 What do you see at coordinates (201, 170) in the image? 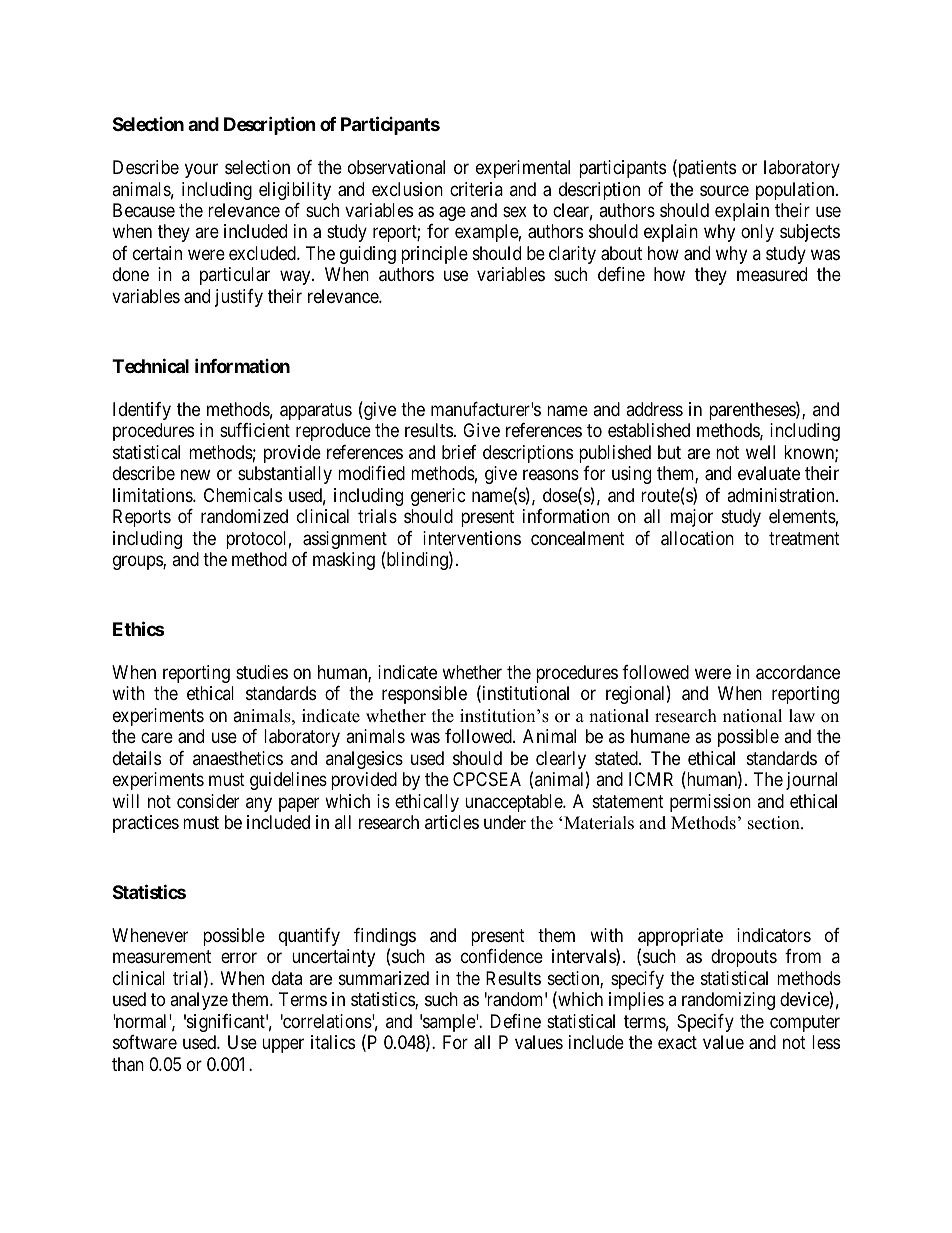
I see `your` at bounding box center [201, 170].
